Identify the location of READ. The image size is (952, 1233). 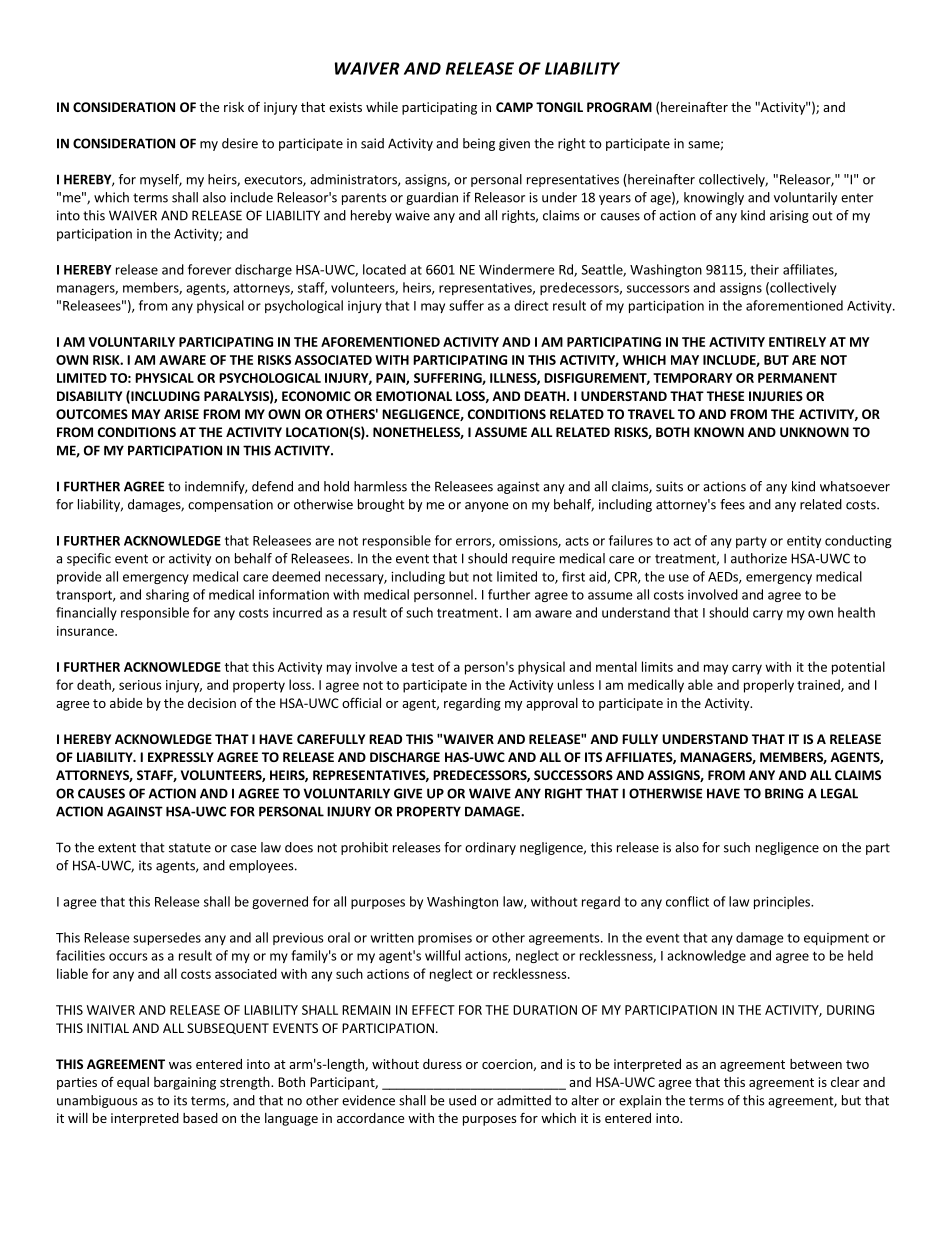
(385, 739).
